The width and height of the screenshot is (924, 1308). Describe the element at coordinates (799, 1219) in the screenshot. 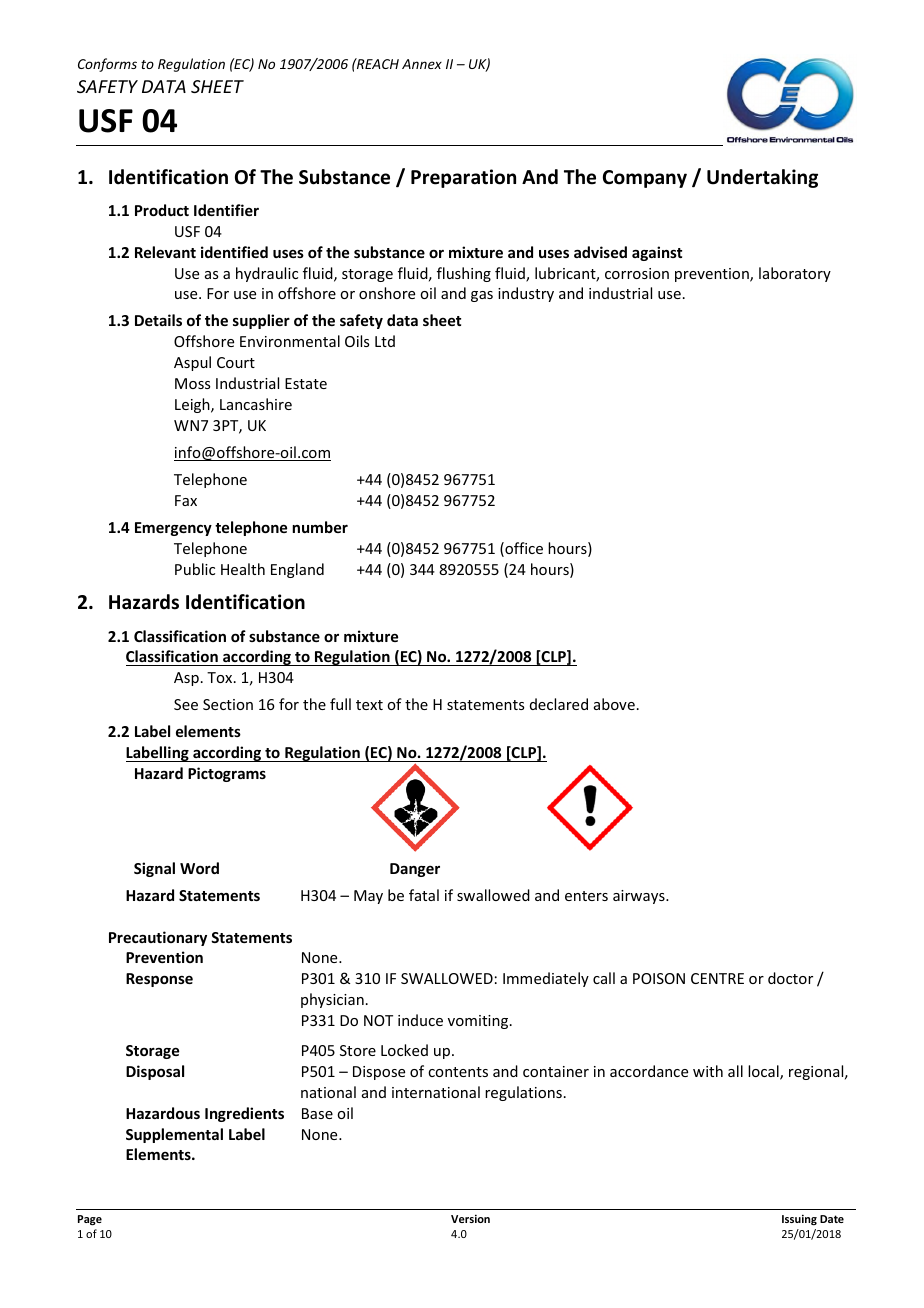

I see `Issuing` at that location.
